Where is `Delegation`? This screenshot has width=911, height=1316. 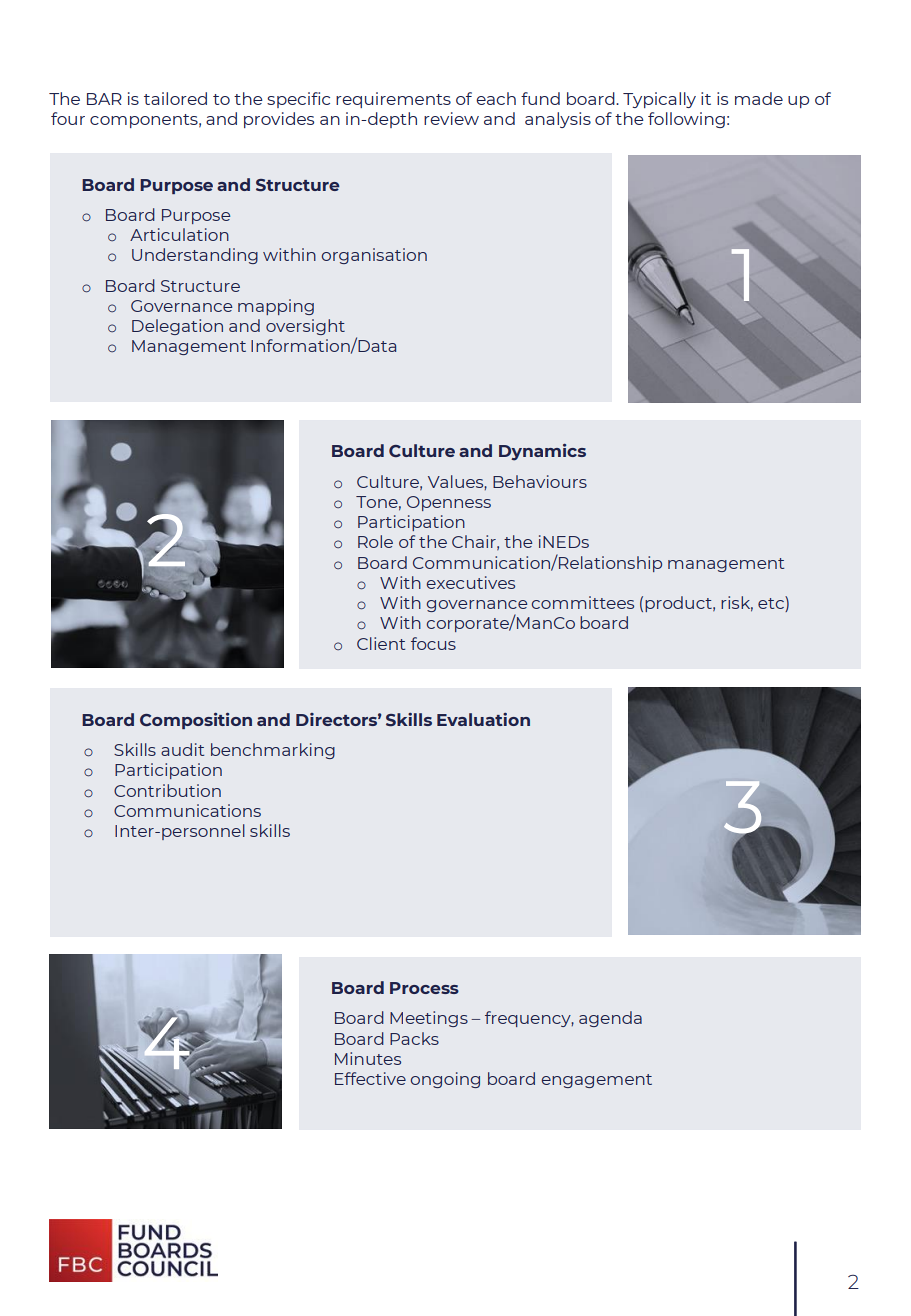
Delegation is located at coordinates (177, 327).
